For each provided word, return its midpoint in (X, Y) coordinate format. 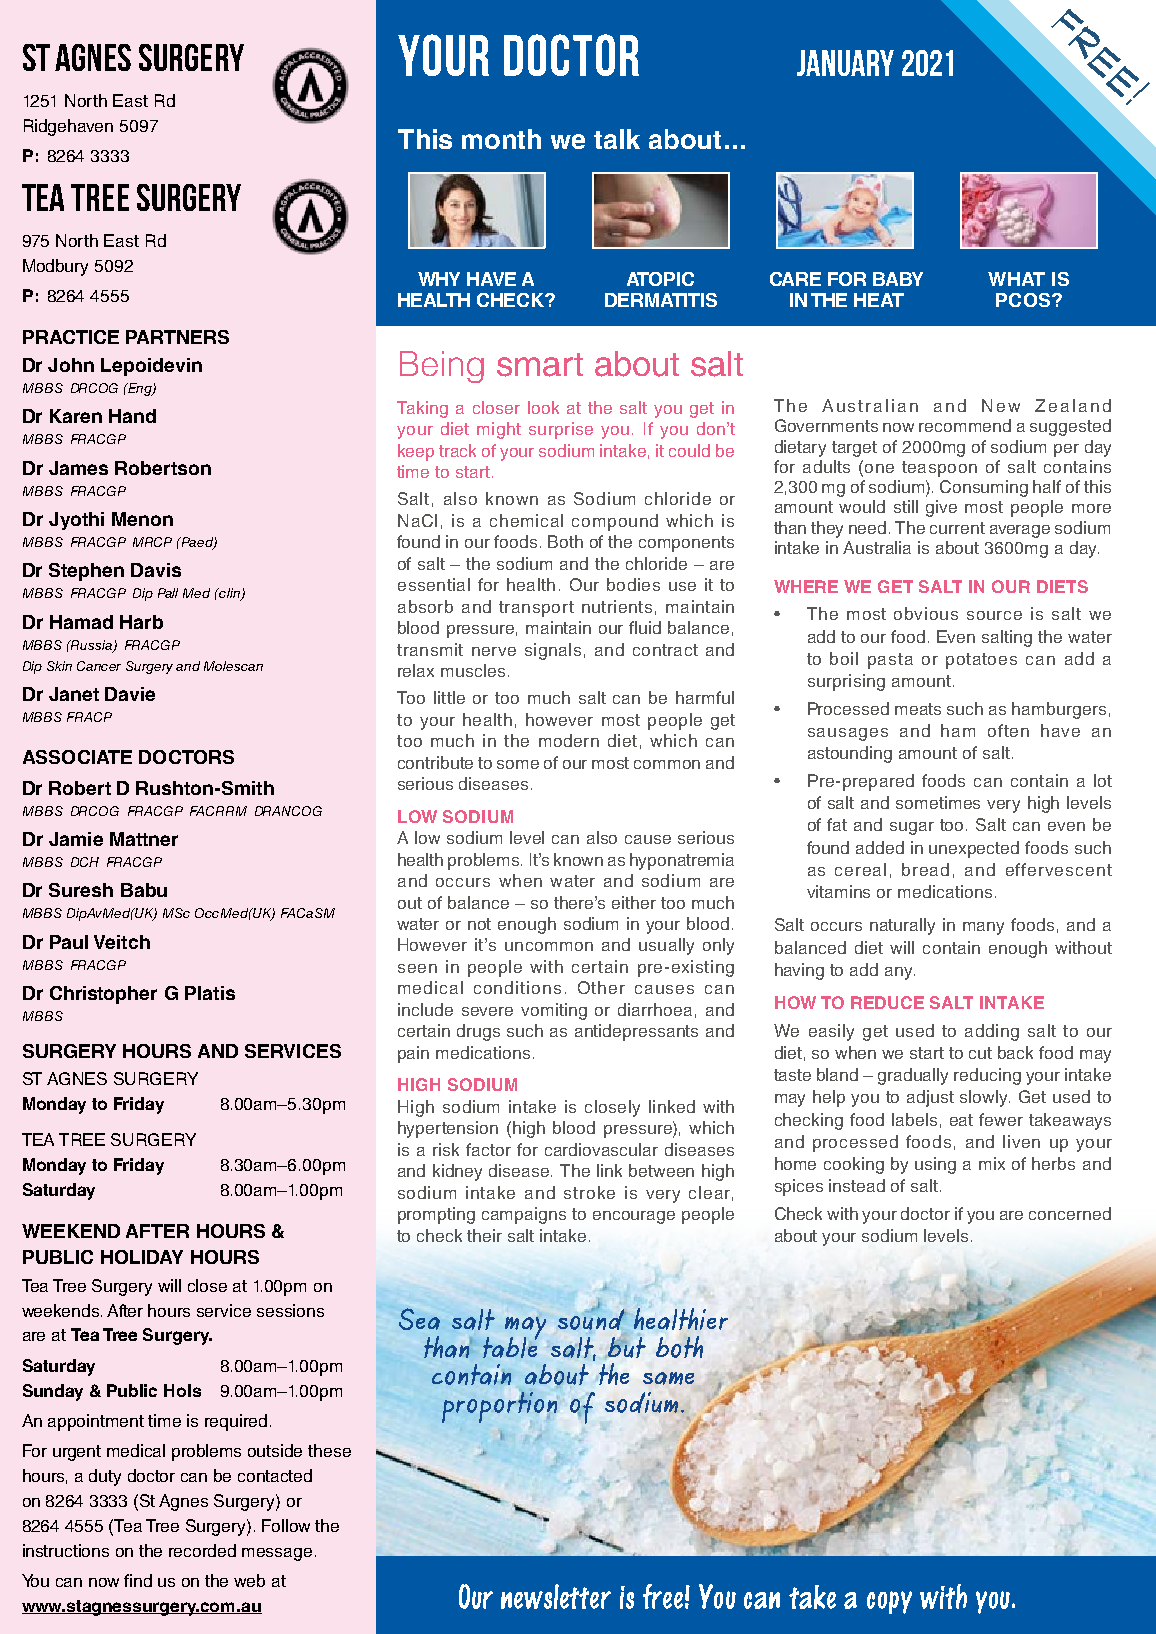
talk (617, 139)
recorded (202, 1550)
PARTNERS (177, 337)
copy (889, 1602)
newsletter (556, 1596)
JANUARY (845, 63)
